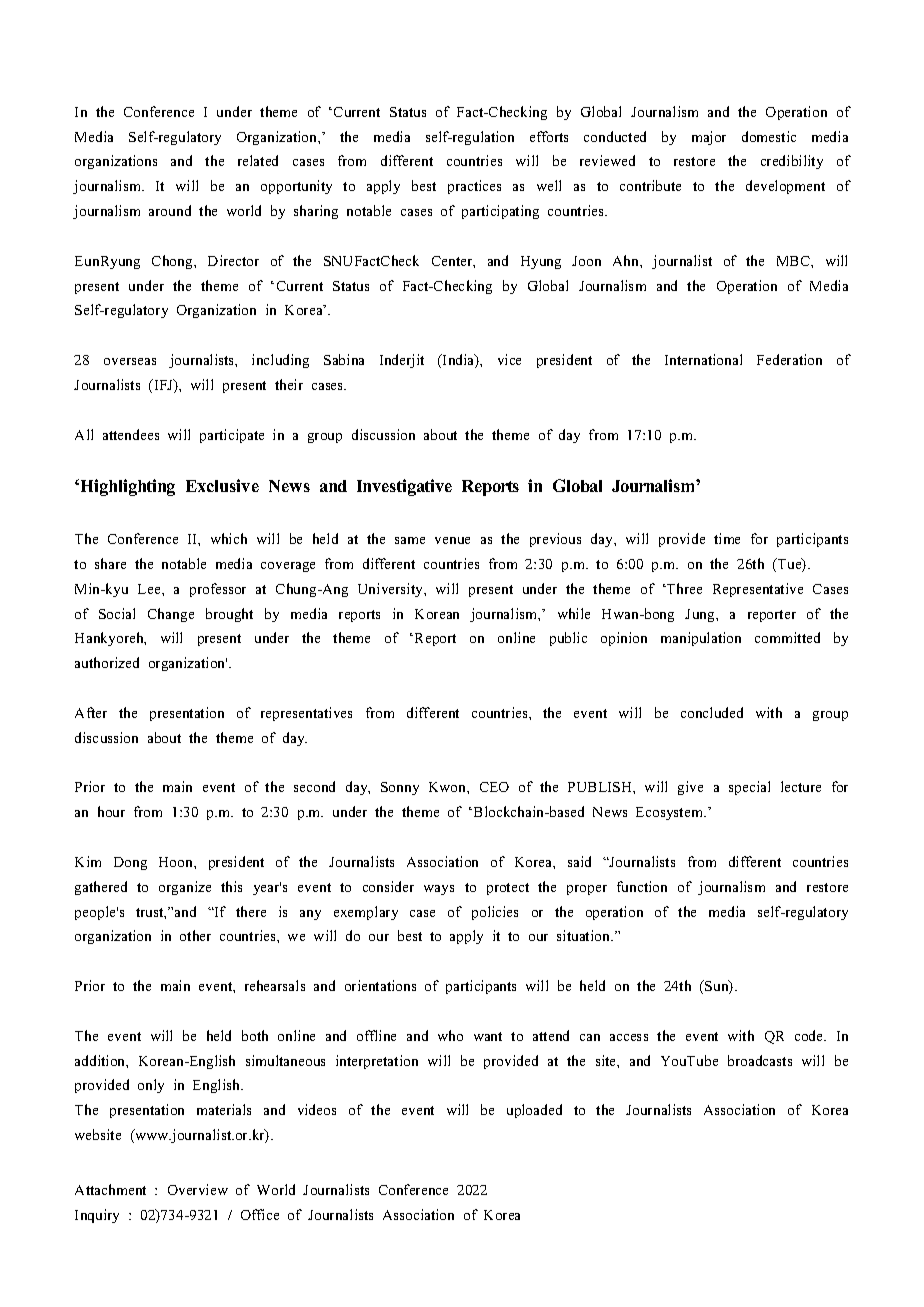 This screenshot has height=1307, width=924. I want to click on participate, so click(232, 436).
